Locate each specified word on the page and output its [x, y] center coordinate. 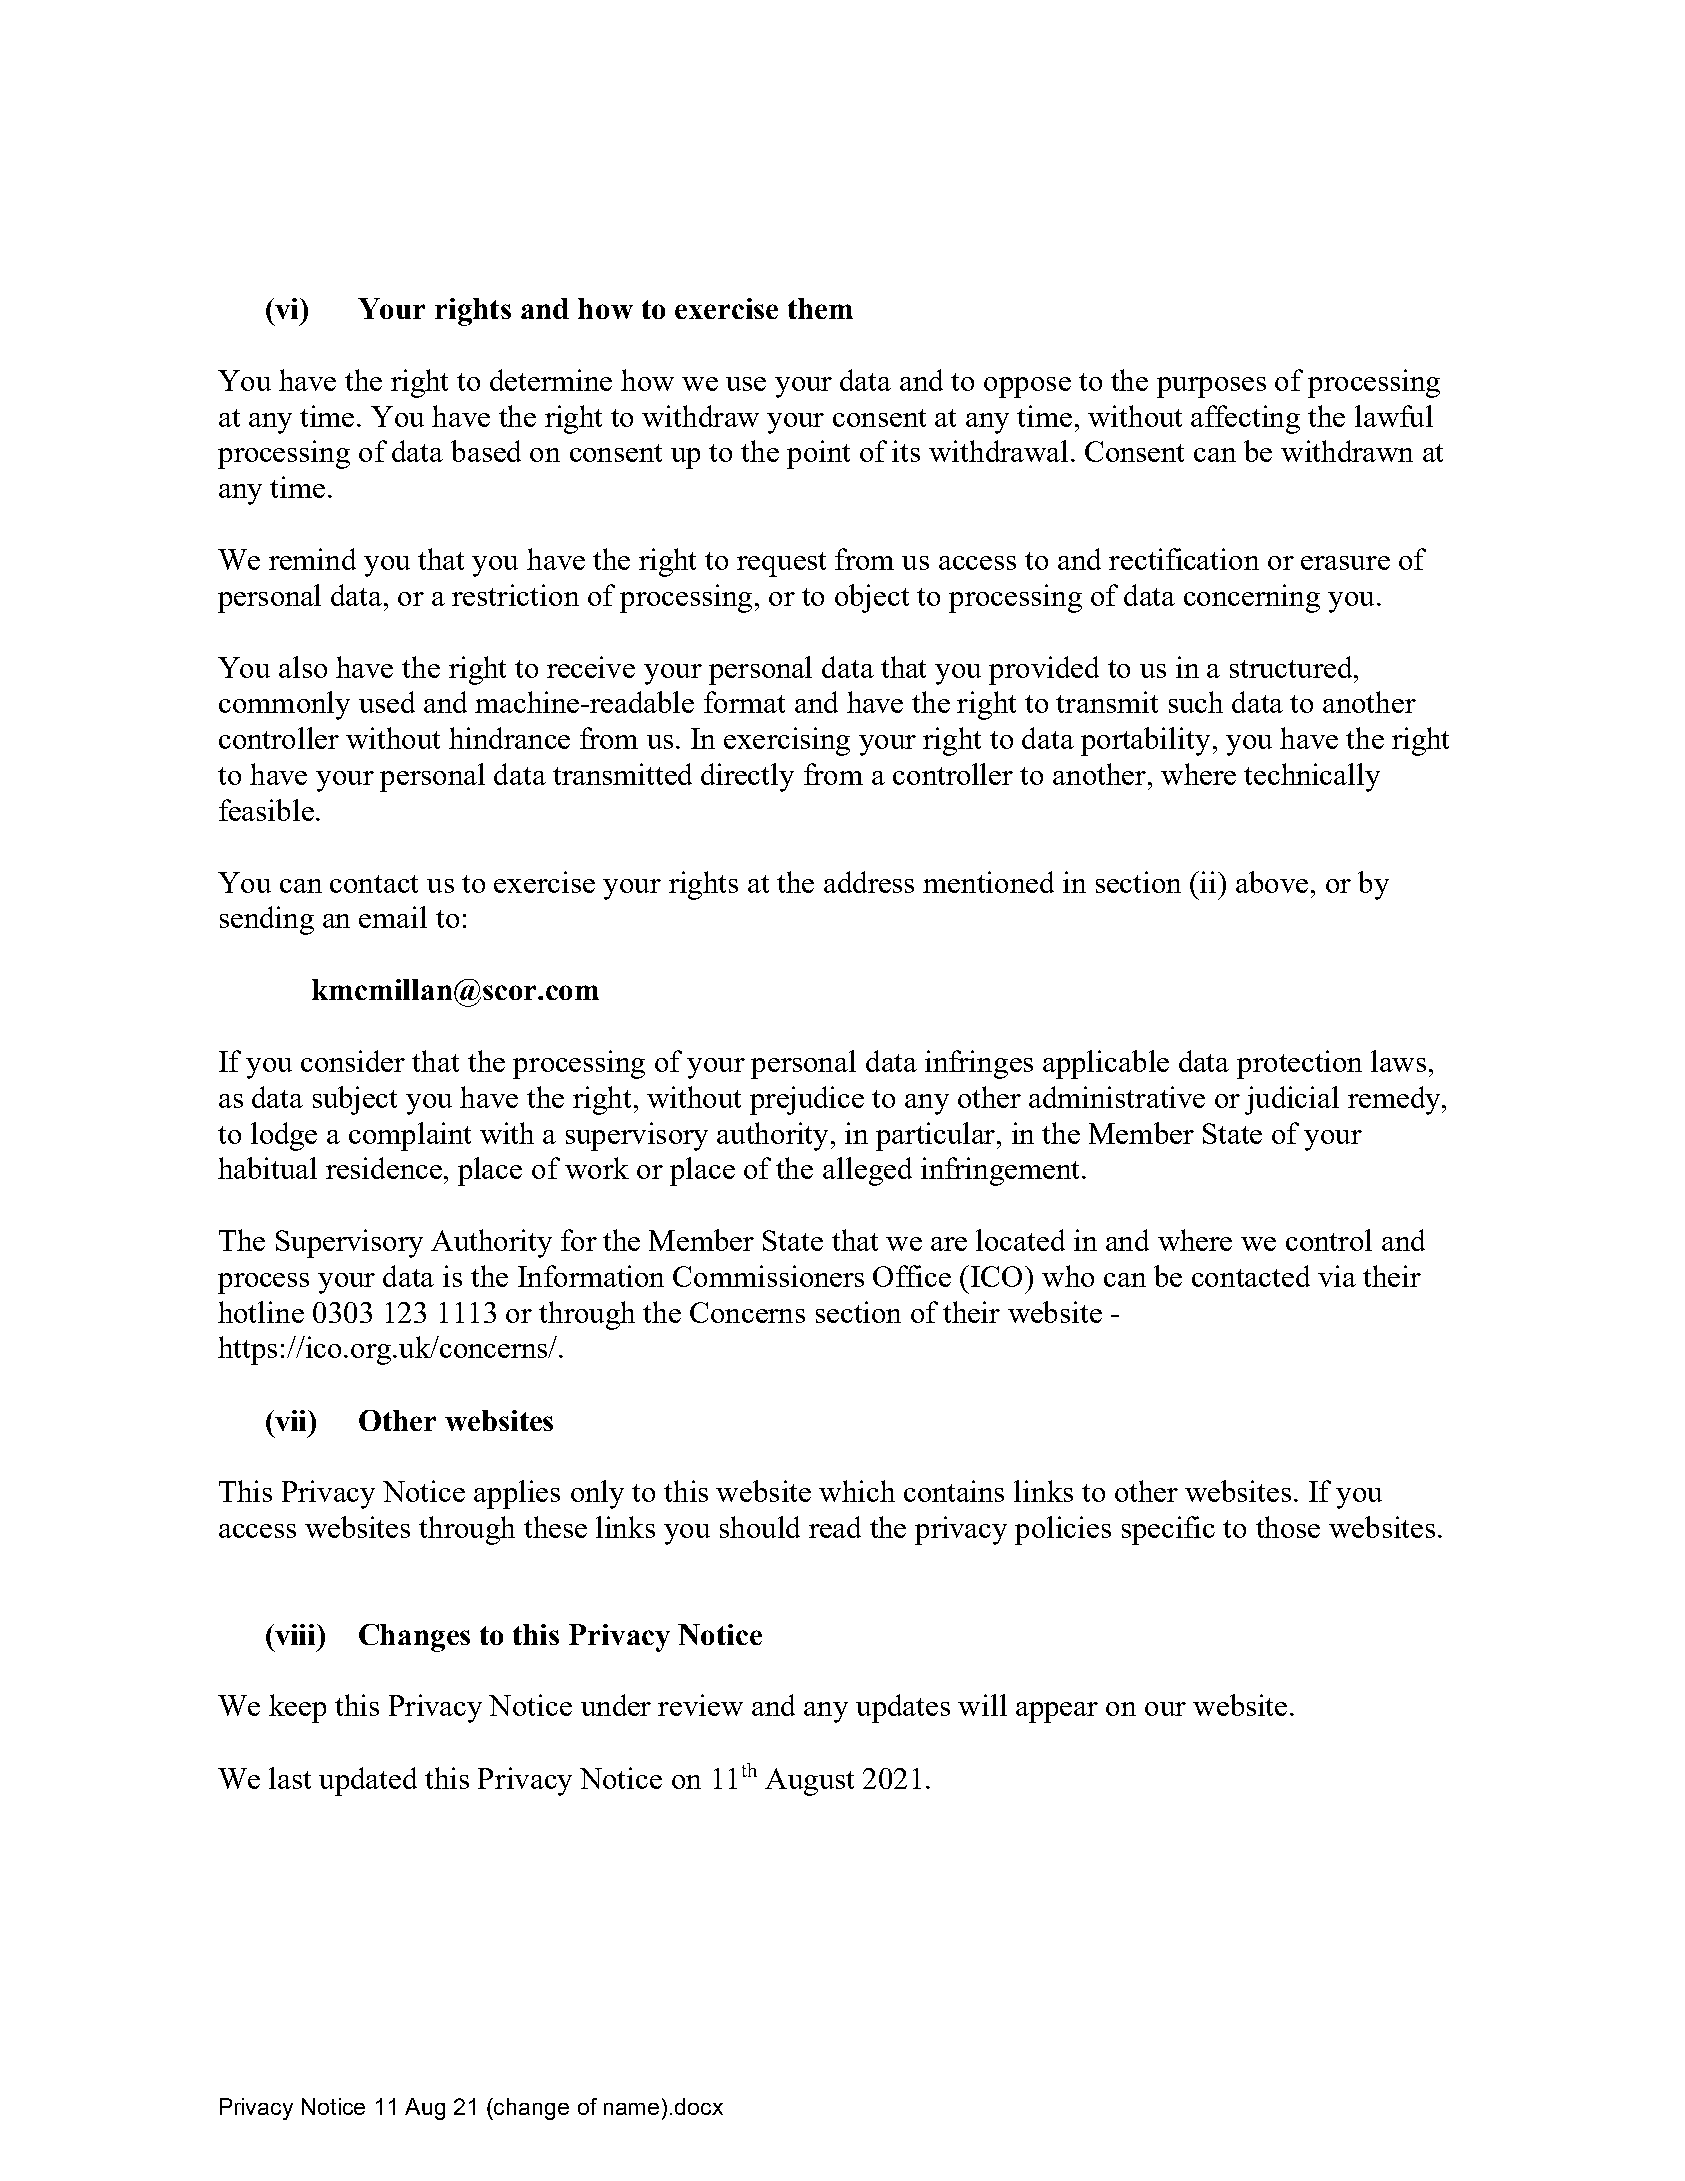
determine [551, 380]
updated [368, 1781]
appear [1057, 1712]
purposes [1211, 387]
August [809, 1782]
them [820, 308]
